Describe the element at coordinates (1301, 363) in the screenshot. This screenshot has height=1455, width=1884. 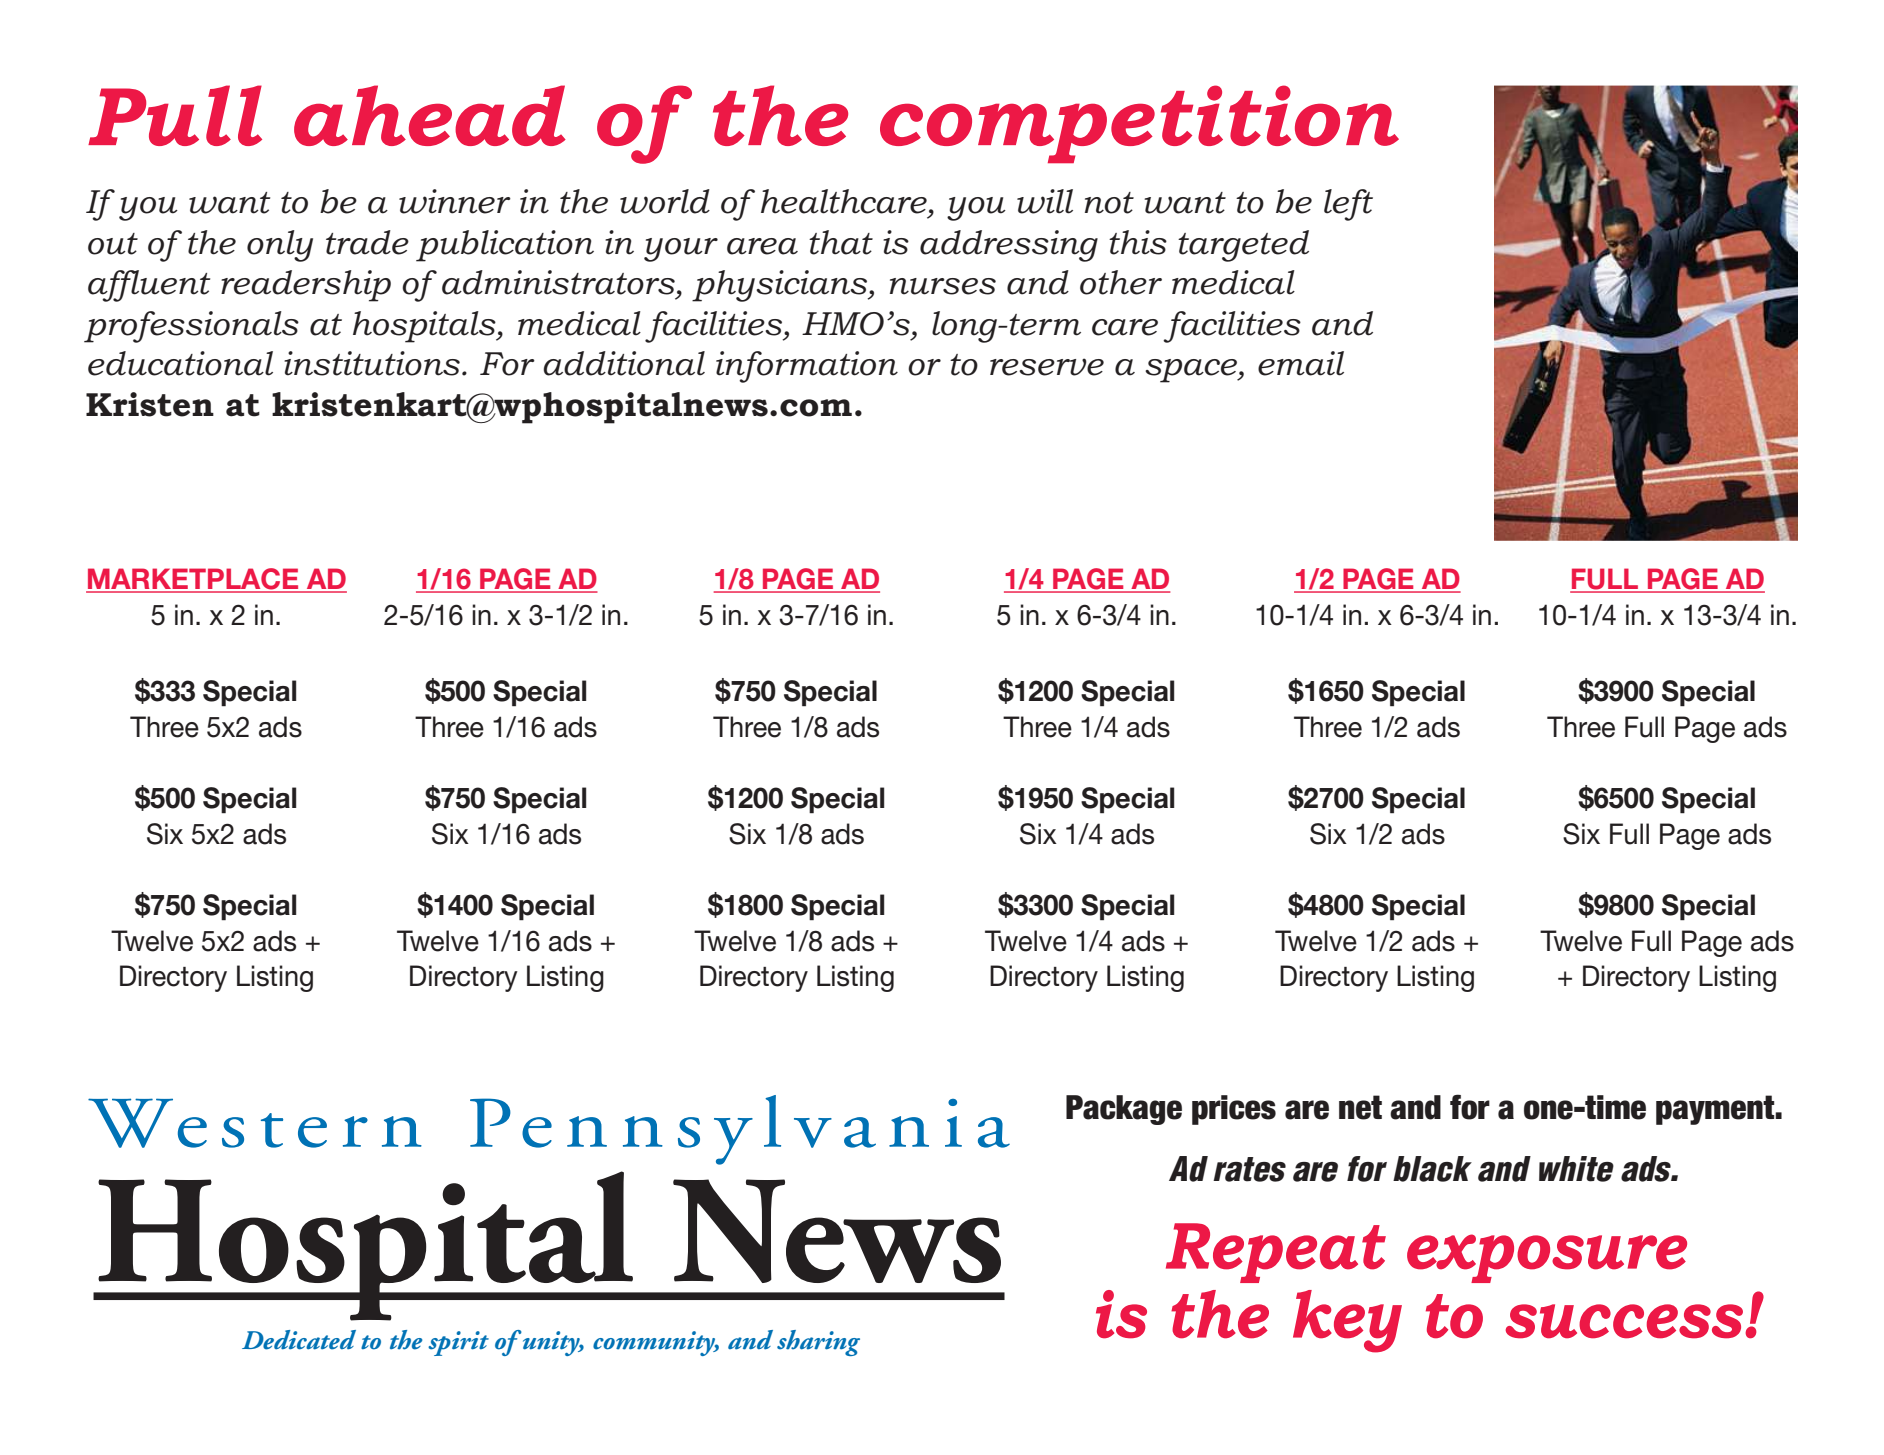
I see `email` at that location.
